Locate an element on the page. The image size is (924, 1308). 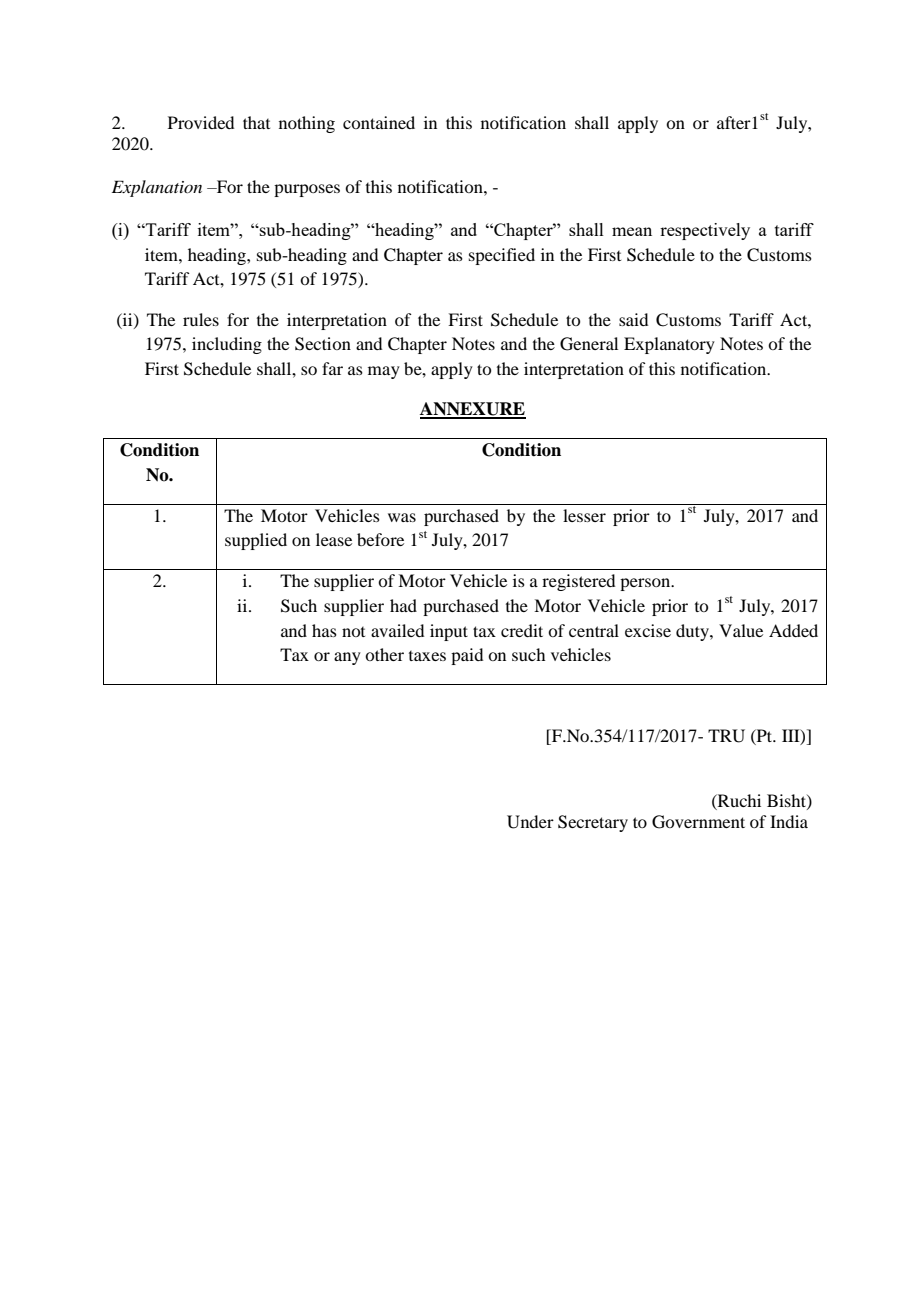
Under is located at coordinates (530, 822).
